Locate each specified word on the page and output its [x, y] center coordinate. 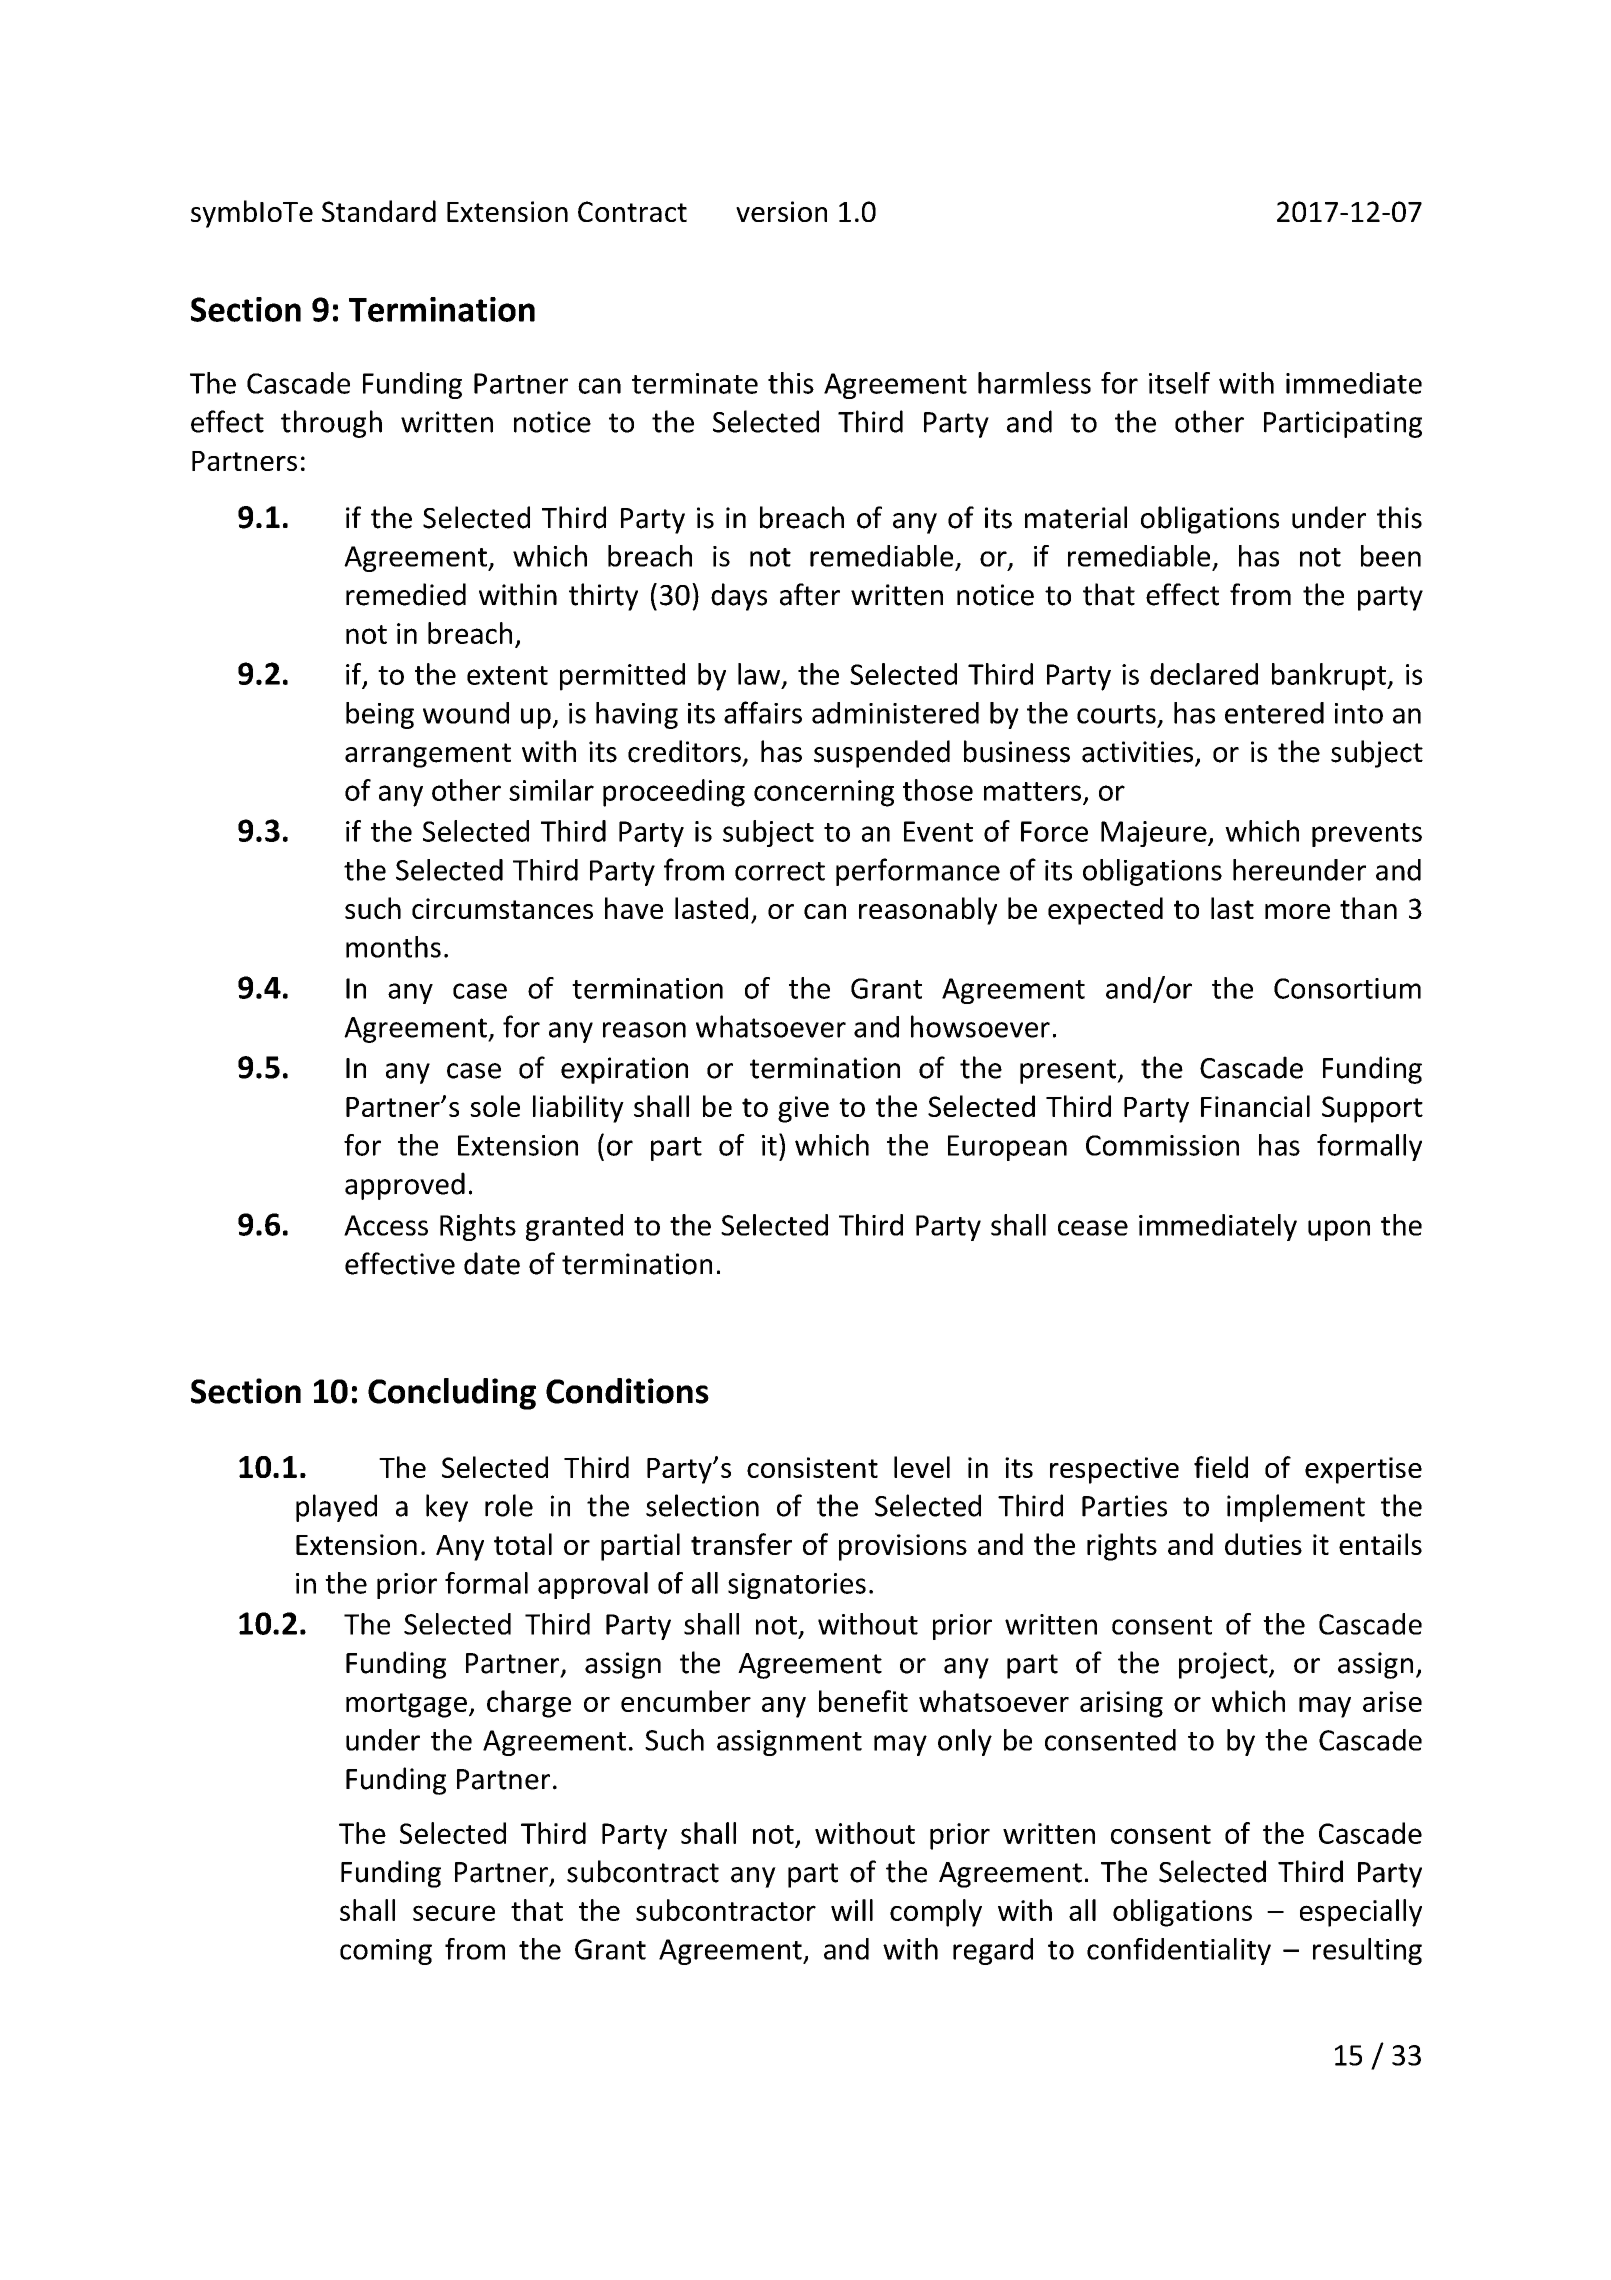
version [781, 211]
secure [454, 1913]
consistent [812, 1467]
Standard [379, 211]
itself [1179, 383]
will [852, 1910]
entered [1274, 713]
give [803, 1109]
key [447, 1508]
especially [1361, 1913]
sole [495, 1106]
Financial [1255, 1106]
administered [895, 713]
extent [507, 675]
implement [1296, 1508]
